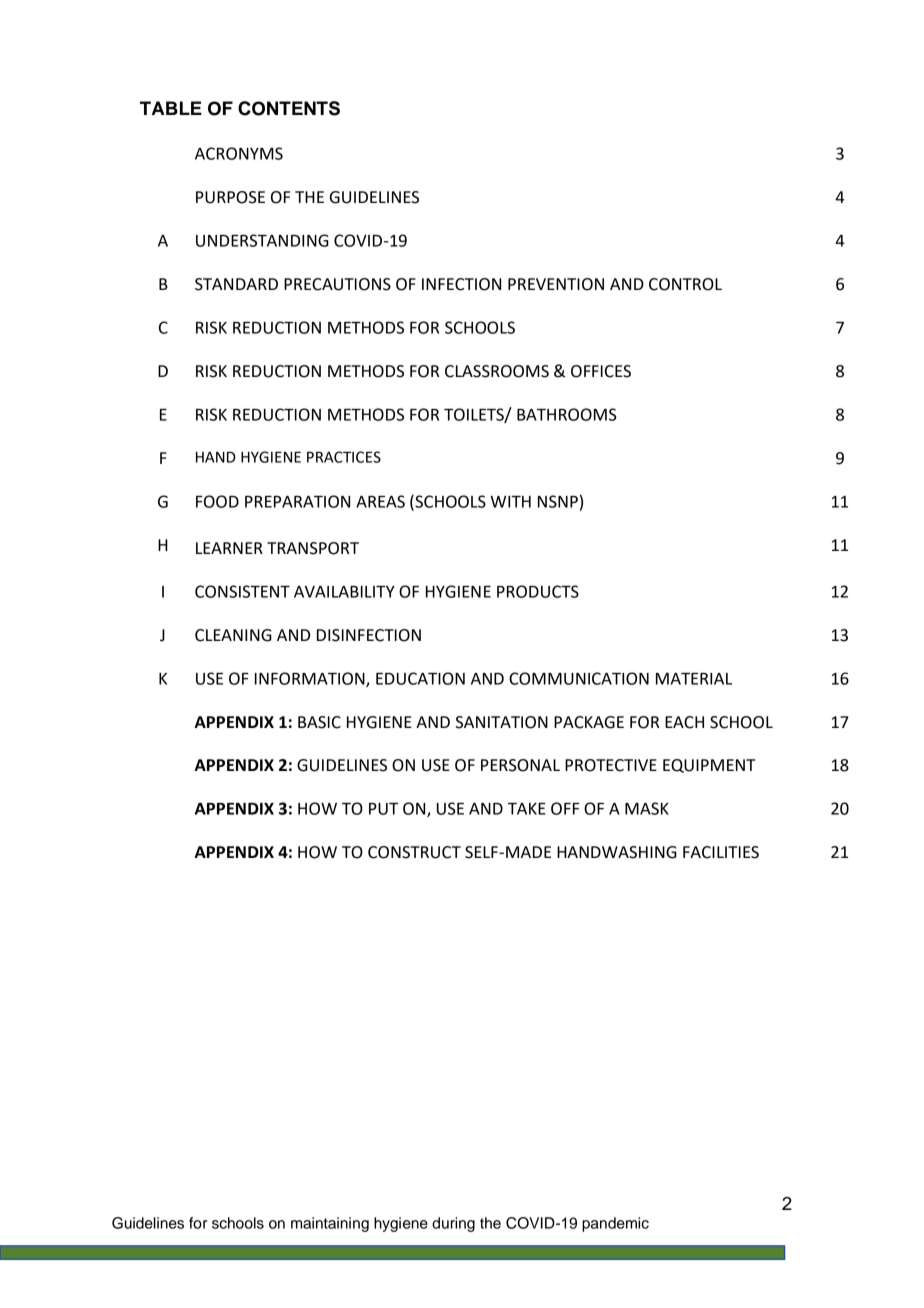 This page has height=1308, width=924. Describe the element at coordinates (420, 678) in the page. I see `EDUCATION` at that location.
